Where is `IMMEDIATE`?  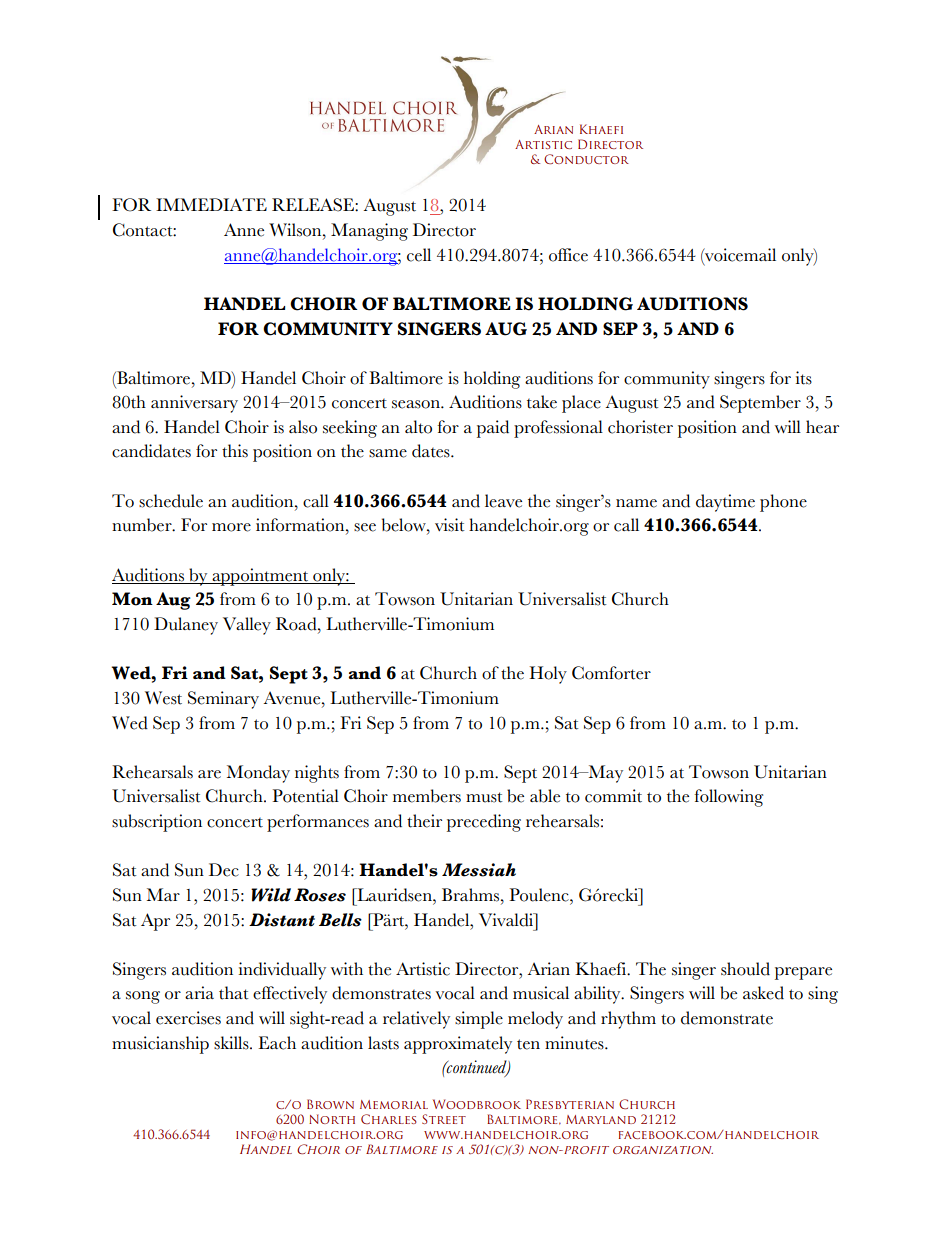 IMMEDIATE is located at coordinates (211, 204).
